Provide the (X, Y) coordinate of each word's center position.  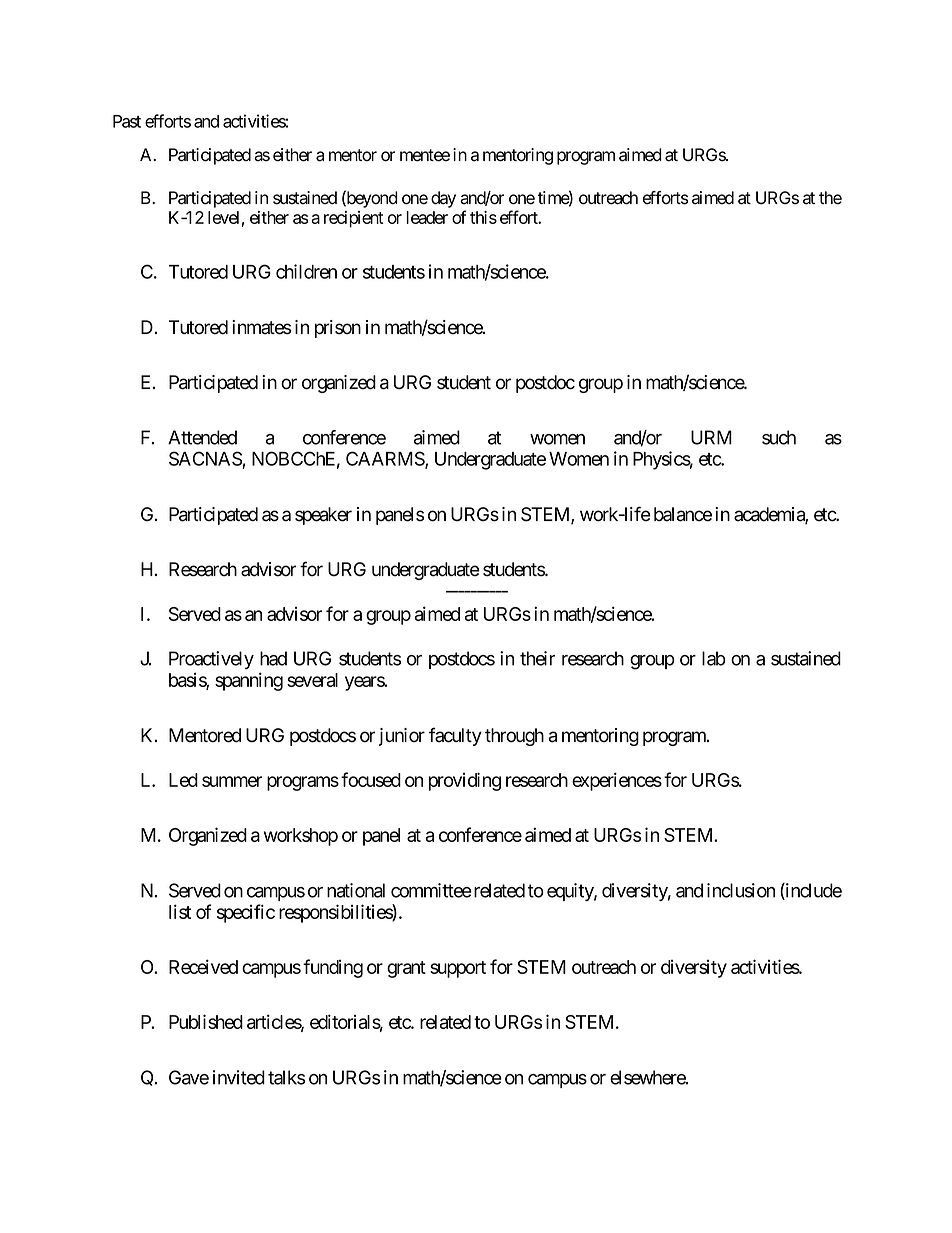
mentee (425, 155)
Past (127, 121)
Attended (202, 437)
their (537, 658)
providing (465, 781)
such (779, 437)
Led (183, 780)
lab (714, 658)
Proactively (211, 660)
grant (406, 969)
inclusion (741, 890)
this (483, 217)
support (458, 969)
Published (206, 1021)
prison (338, 329)
